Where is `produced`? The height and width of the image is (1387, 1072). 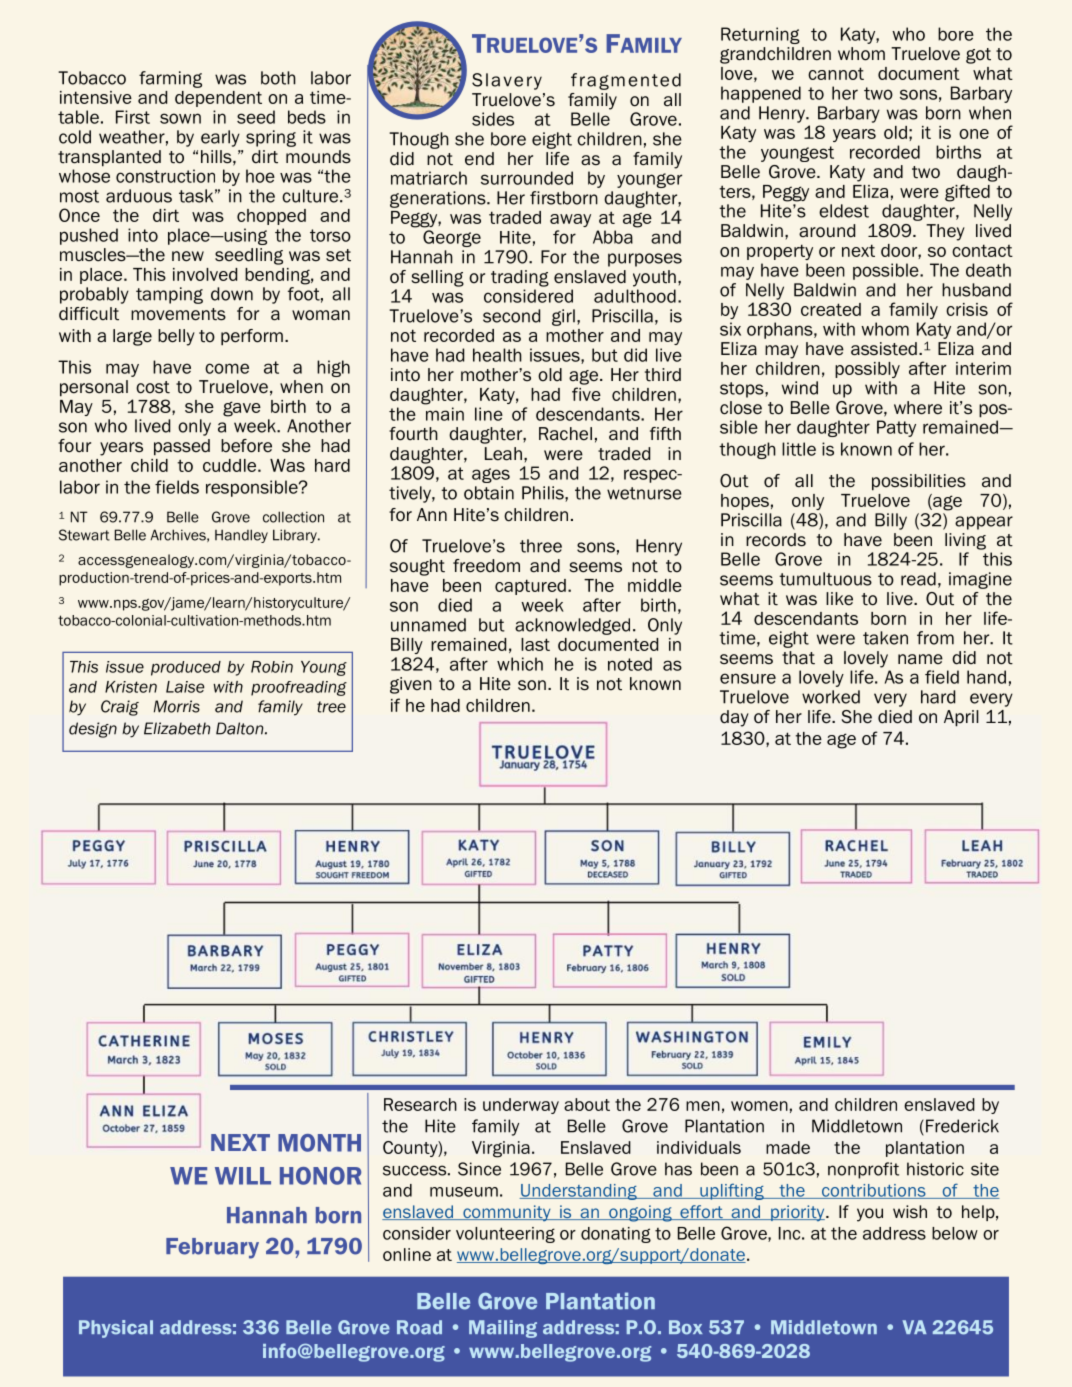 produced is located at coordinates (186, 668).
